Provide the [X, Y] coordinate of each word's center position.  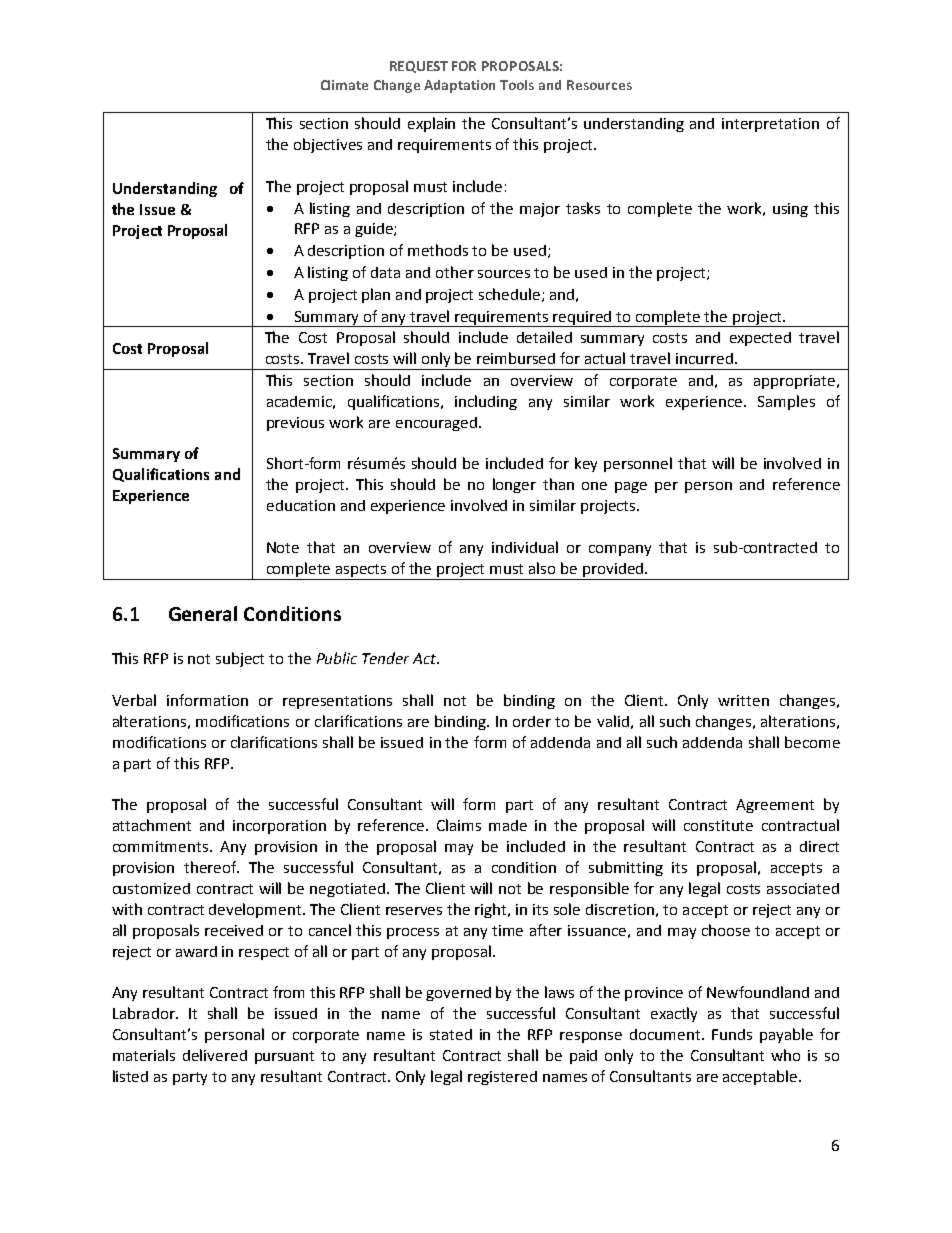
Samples [786, 402]
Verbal [134, 700]
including [486, 402]
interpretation [770, 125]
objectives [328, 145]
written [743, 700]
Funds [732, 1034]
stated [451, 1034]
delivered [215, 1055]
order [532, 721]
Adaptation [459, 86]
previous [295, 424]
